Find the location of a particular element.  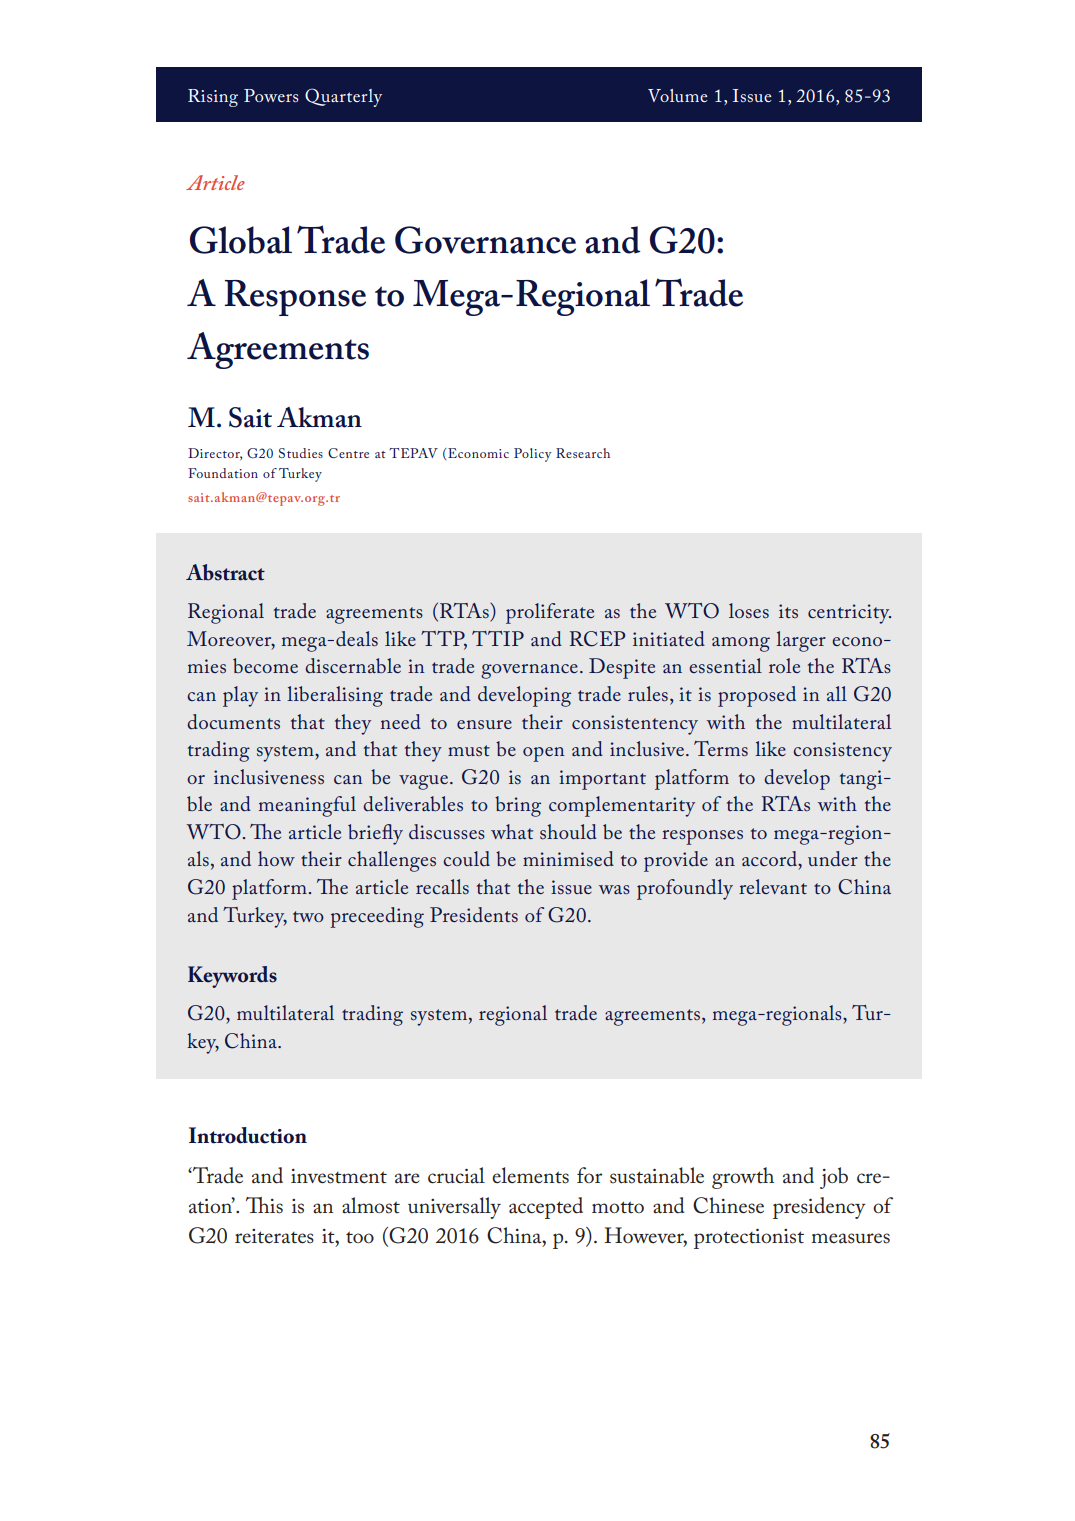

relevant is located at coordinates (773, 886).
